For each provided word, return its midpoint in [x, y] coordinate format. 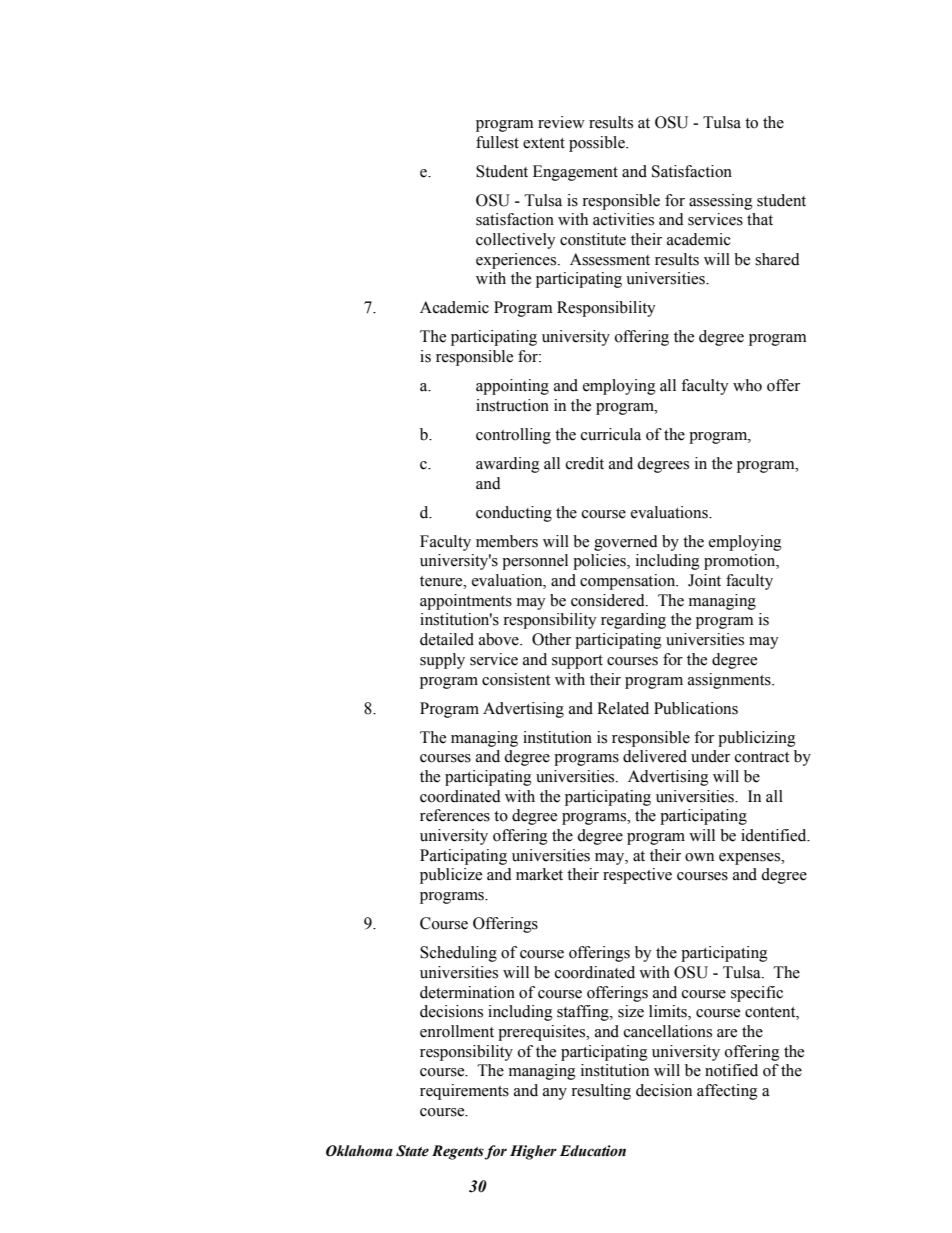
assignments [730, 681]
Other [551, 639]
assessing [721, 202]
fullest [497, 142]
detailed [447, 639]
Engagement [575, 173]
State [412, 1151]
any [555, 1094]
